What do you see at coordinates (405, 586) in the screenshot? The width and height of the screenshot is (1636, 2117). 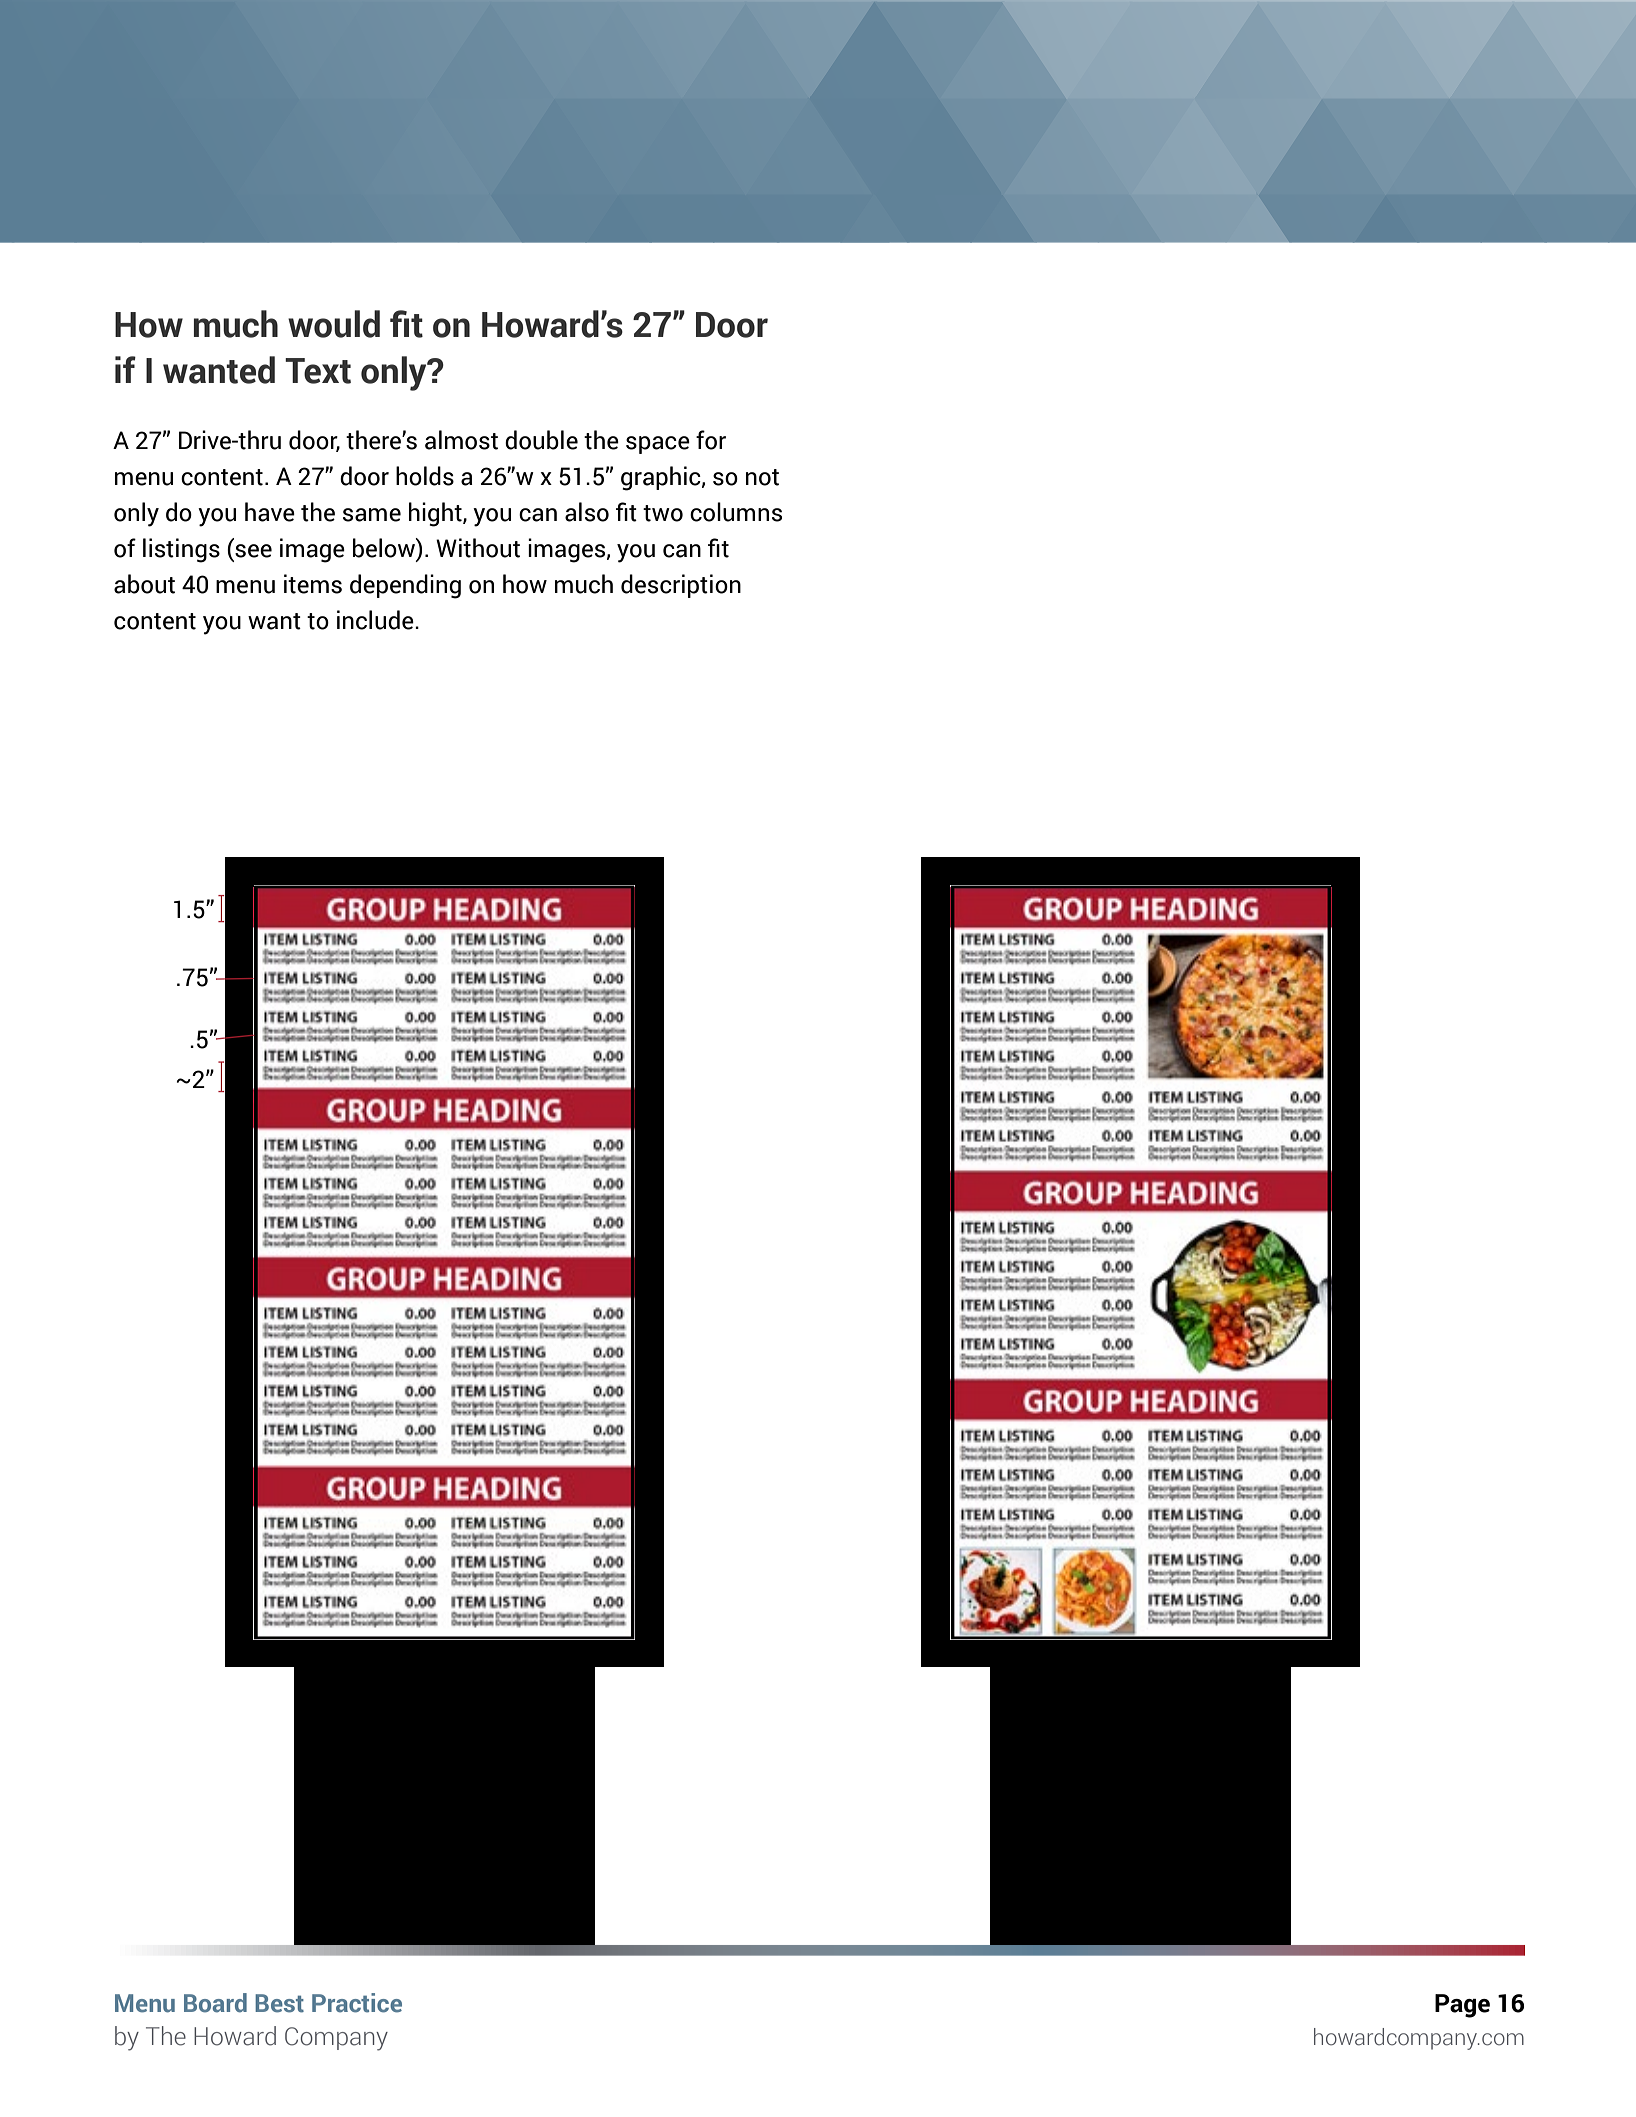 I see `depending` at bounding box center [405, 586].
